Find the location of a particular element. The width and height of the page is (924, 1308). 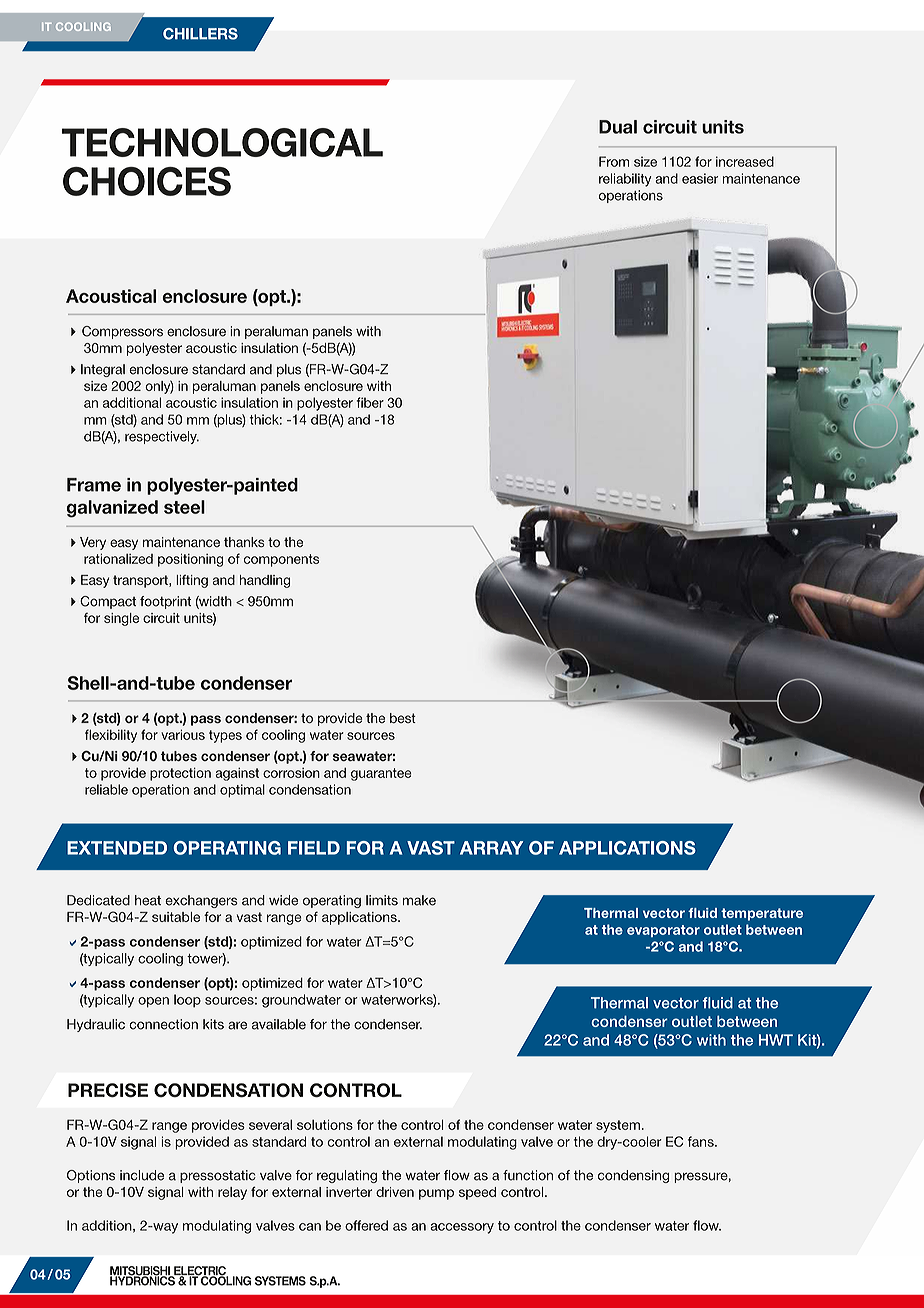

ARRAY is located at coordinates (491, 848).
